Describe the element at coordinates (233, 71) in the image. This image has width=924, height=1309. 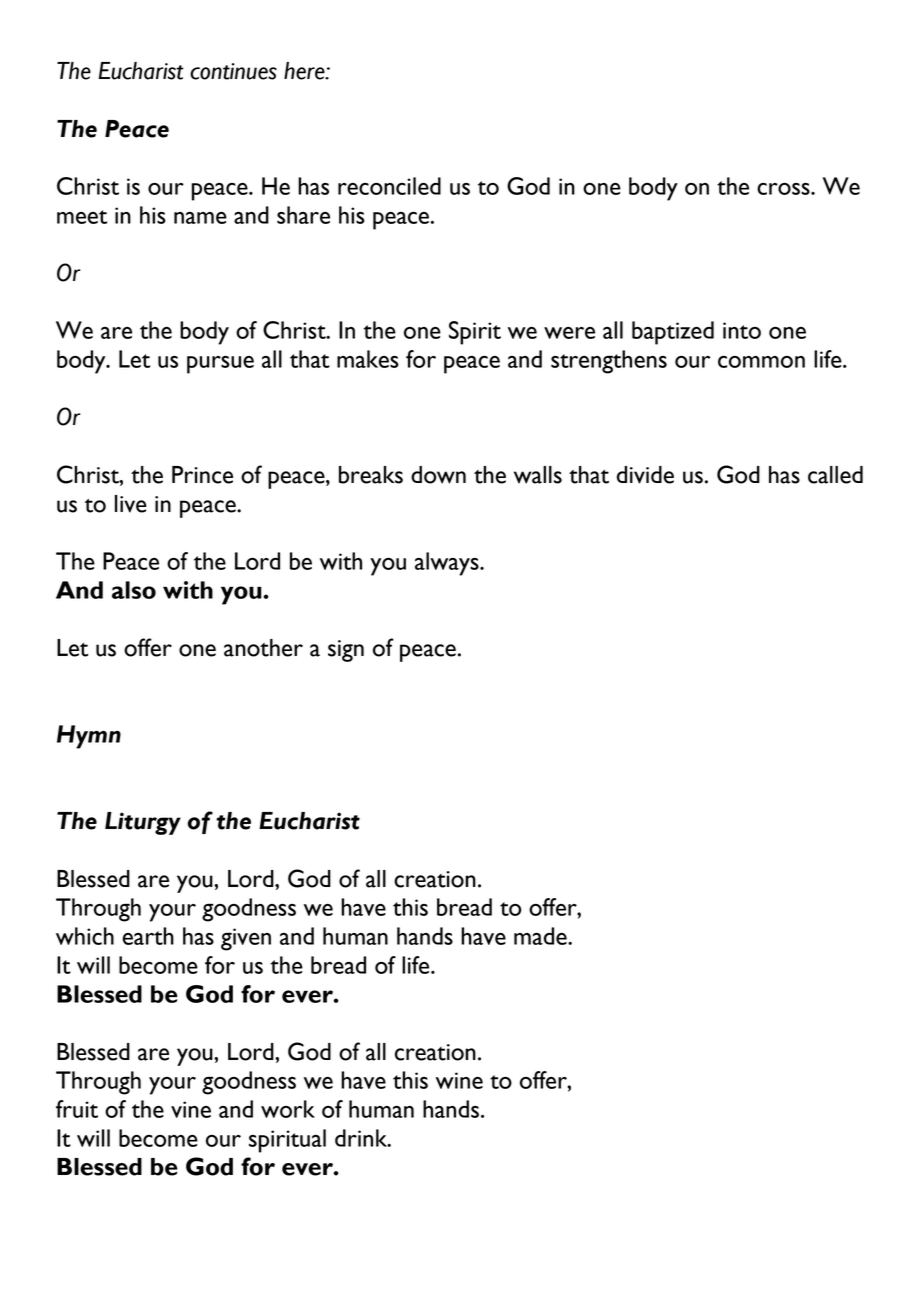
I see `continues` at that location.
